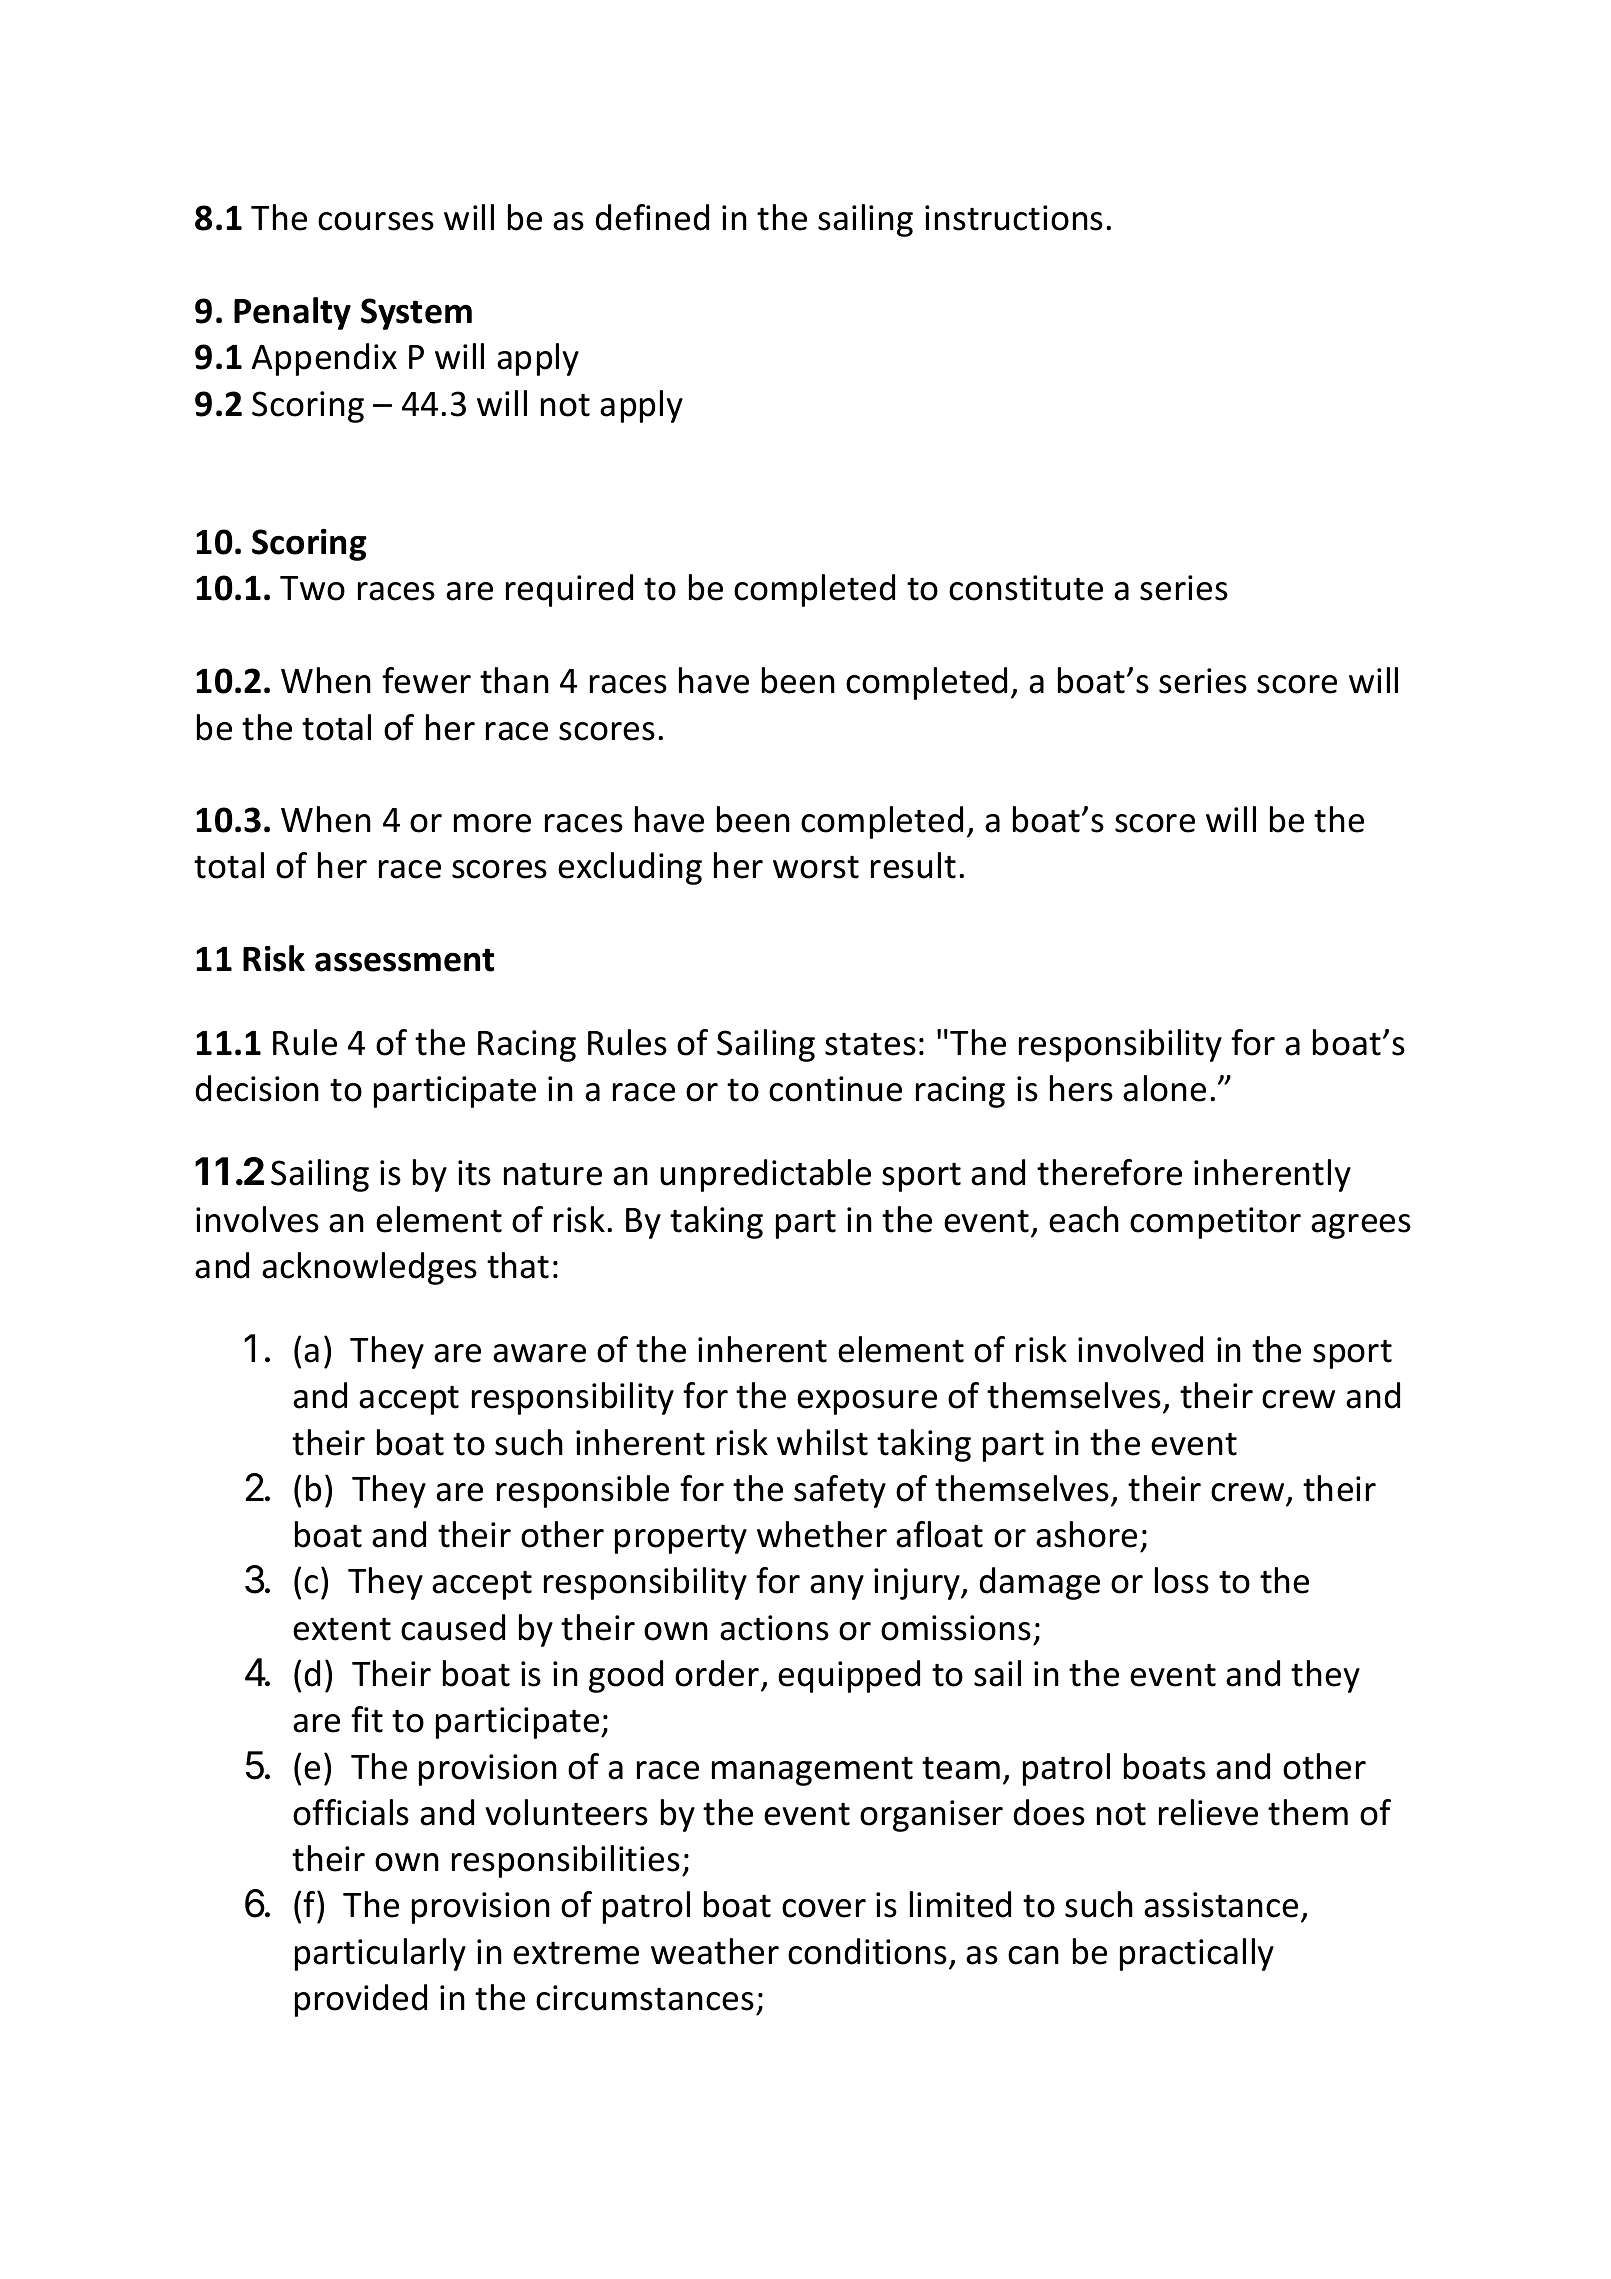 This screenshot has height=2279, width=1611. What do you see at coordinates (1026, 588) in the screenshot?
I see `constitute` at bounding box center [1026, 588].
